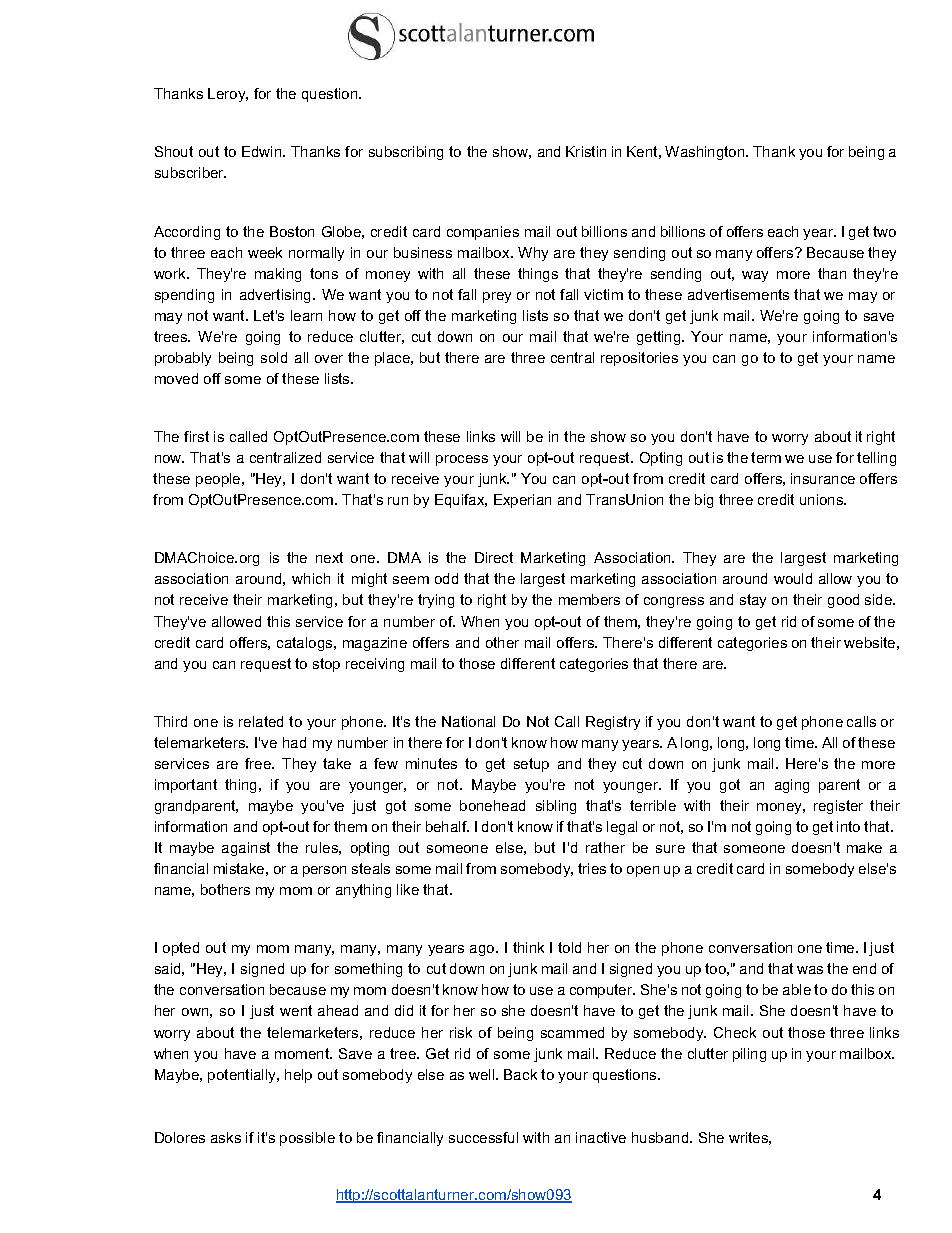 The height and width of the page is (1233, 952). I want to click on Back, so click(520, 1074).
